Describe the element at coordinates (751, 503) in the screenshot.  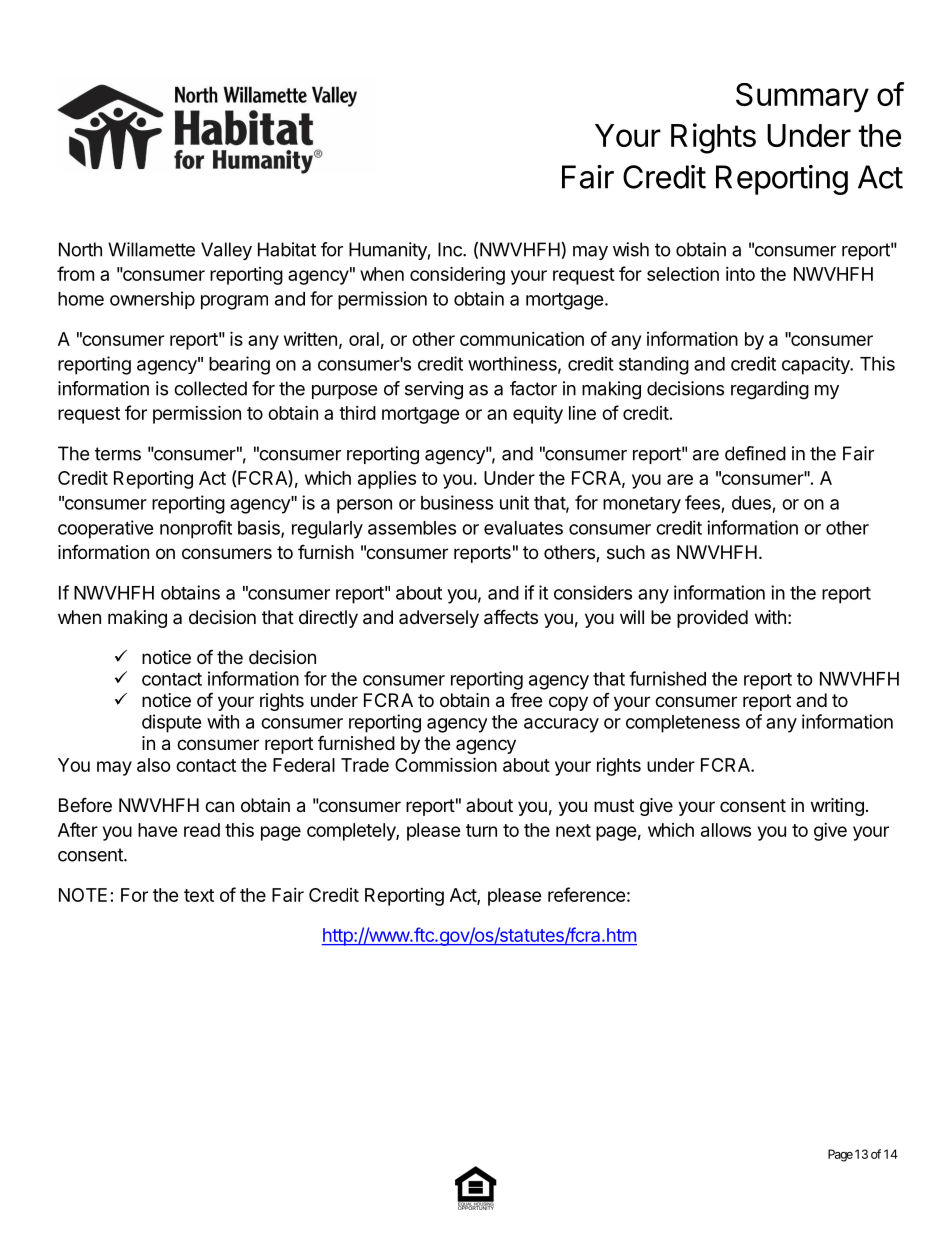
I see `dues` at that location.
